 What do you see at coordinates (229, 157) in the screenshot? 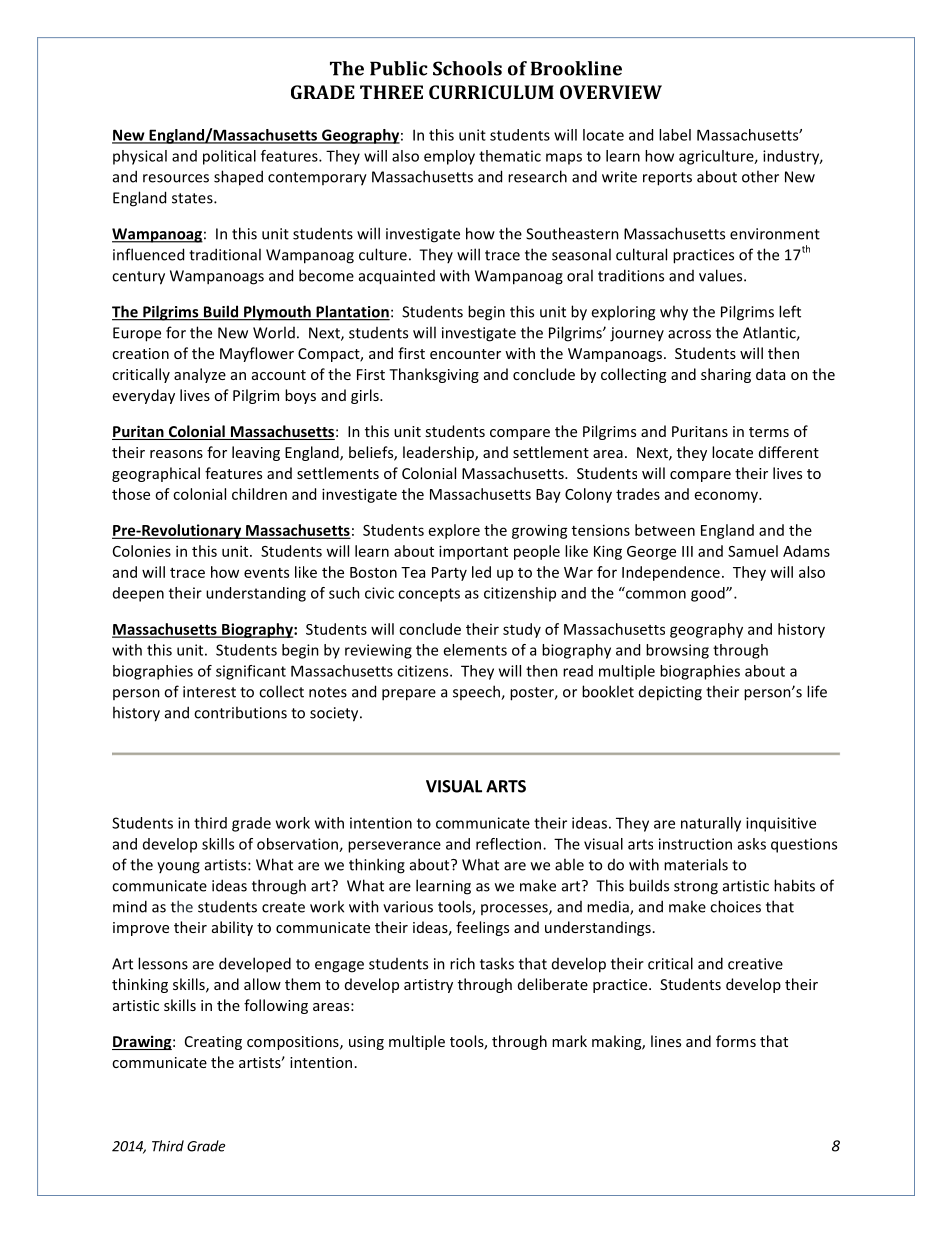
I see `political` at bounding box center [229, 157].
